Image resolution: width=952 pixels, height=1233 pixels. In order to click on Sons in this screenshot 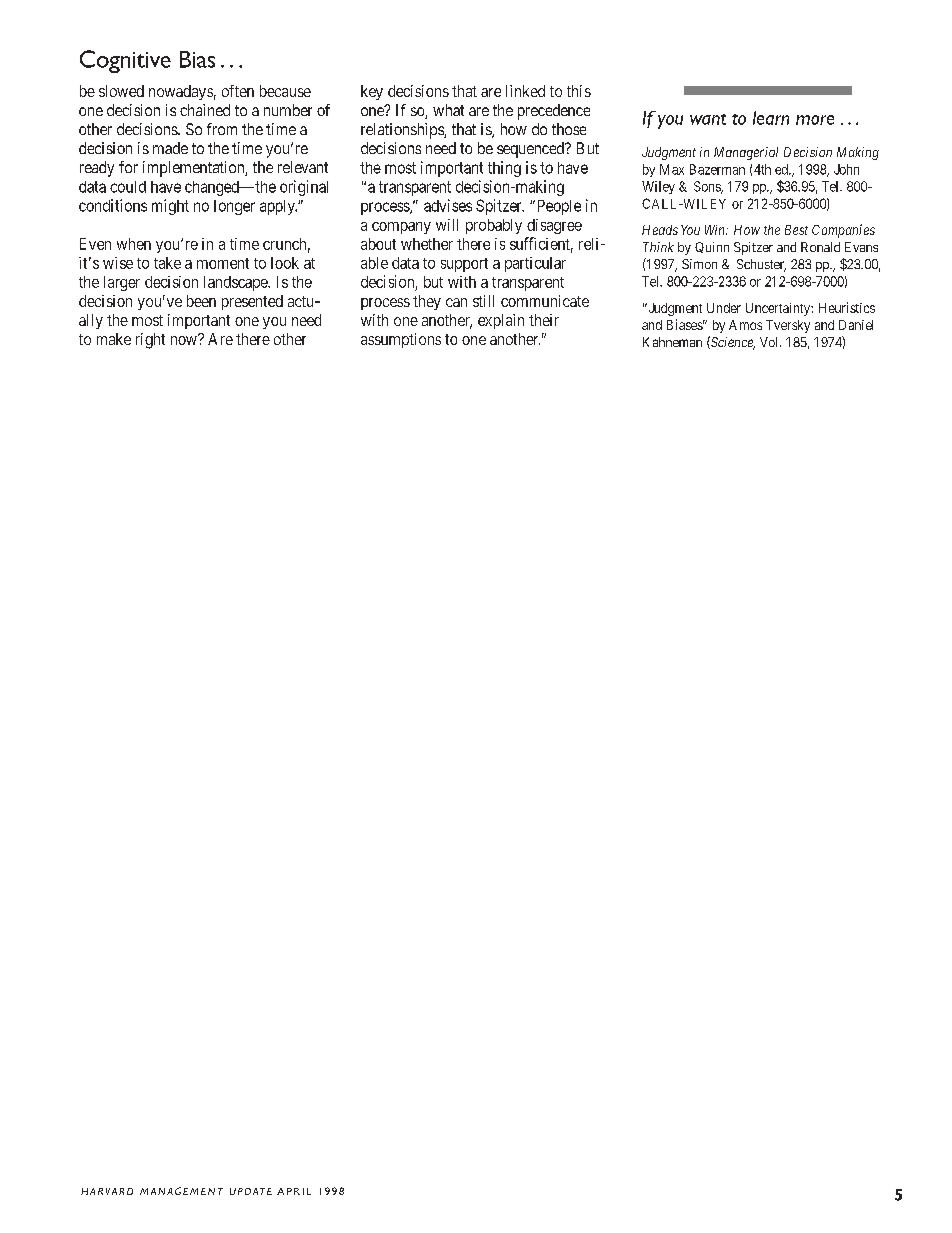, I will do `click(708, 187)`.
